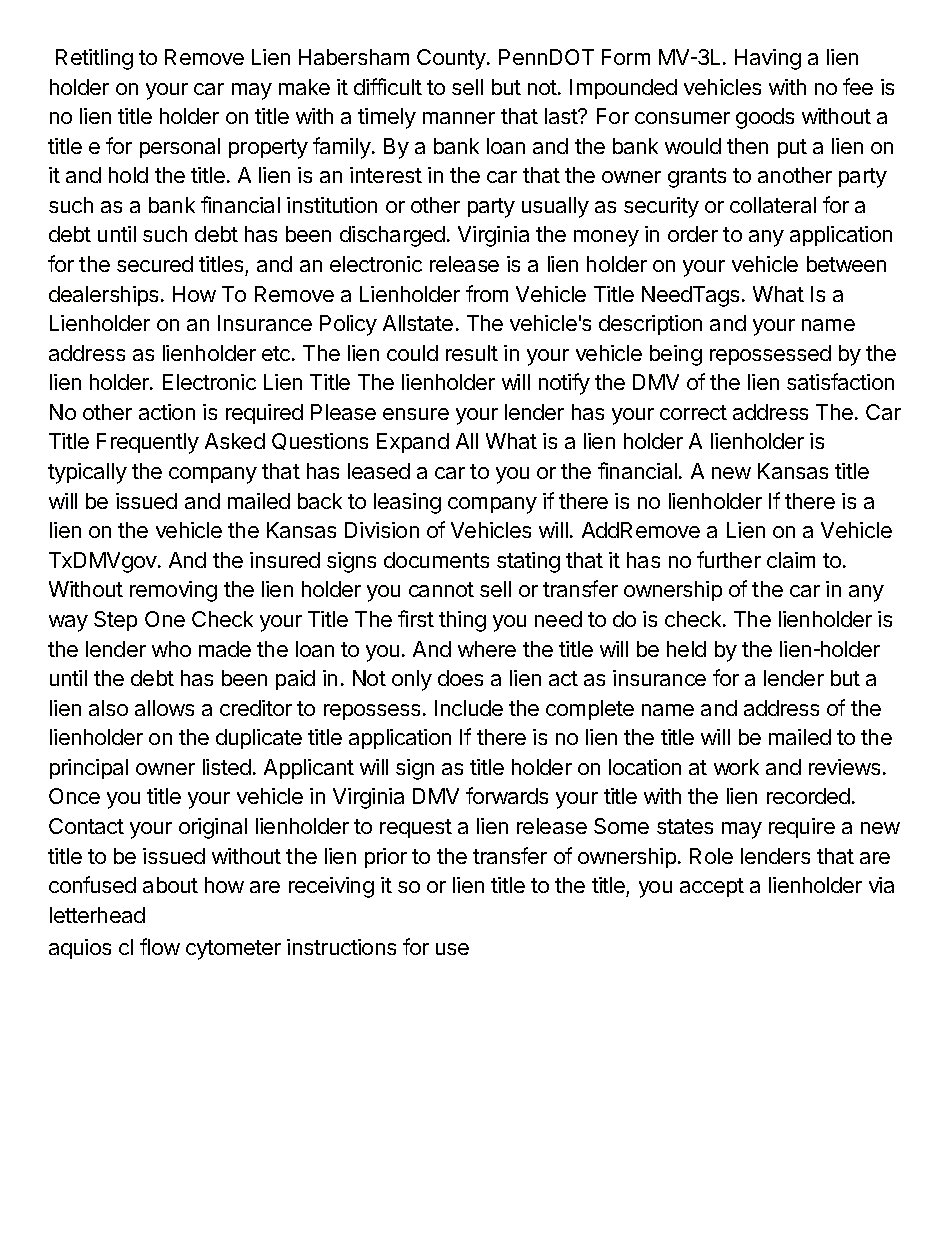 Image resolution: width=952 pixels, height=1233 pixels. I want to click on Include, so click(469, 708).
